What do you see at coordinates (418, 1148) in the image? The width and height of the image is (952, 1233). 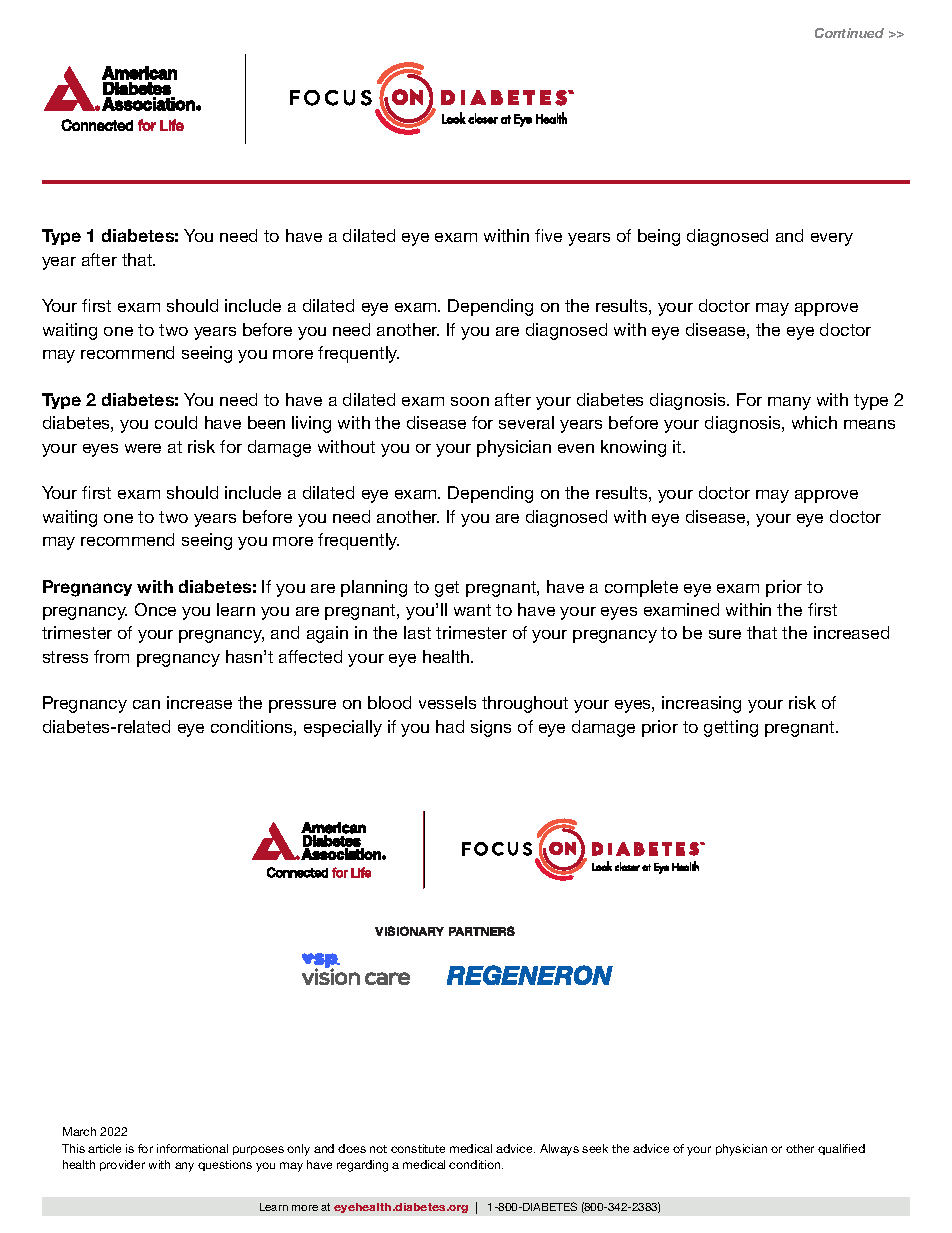 I see `constitute` at bounding box center [418, 1148].
